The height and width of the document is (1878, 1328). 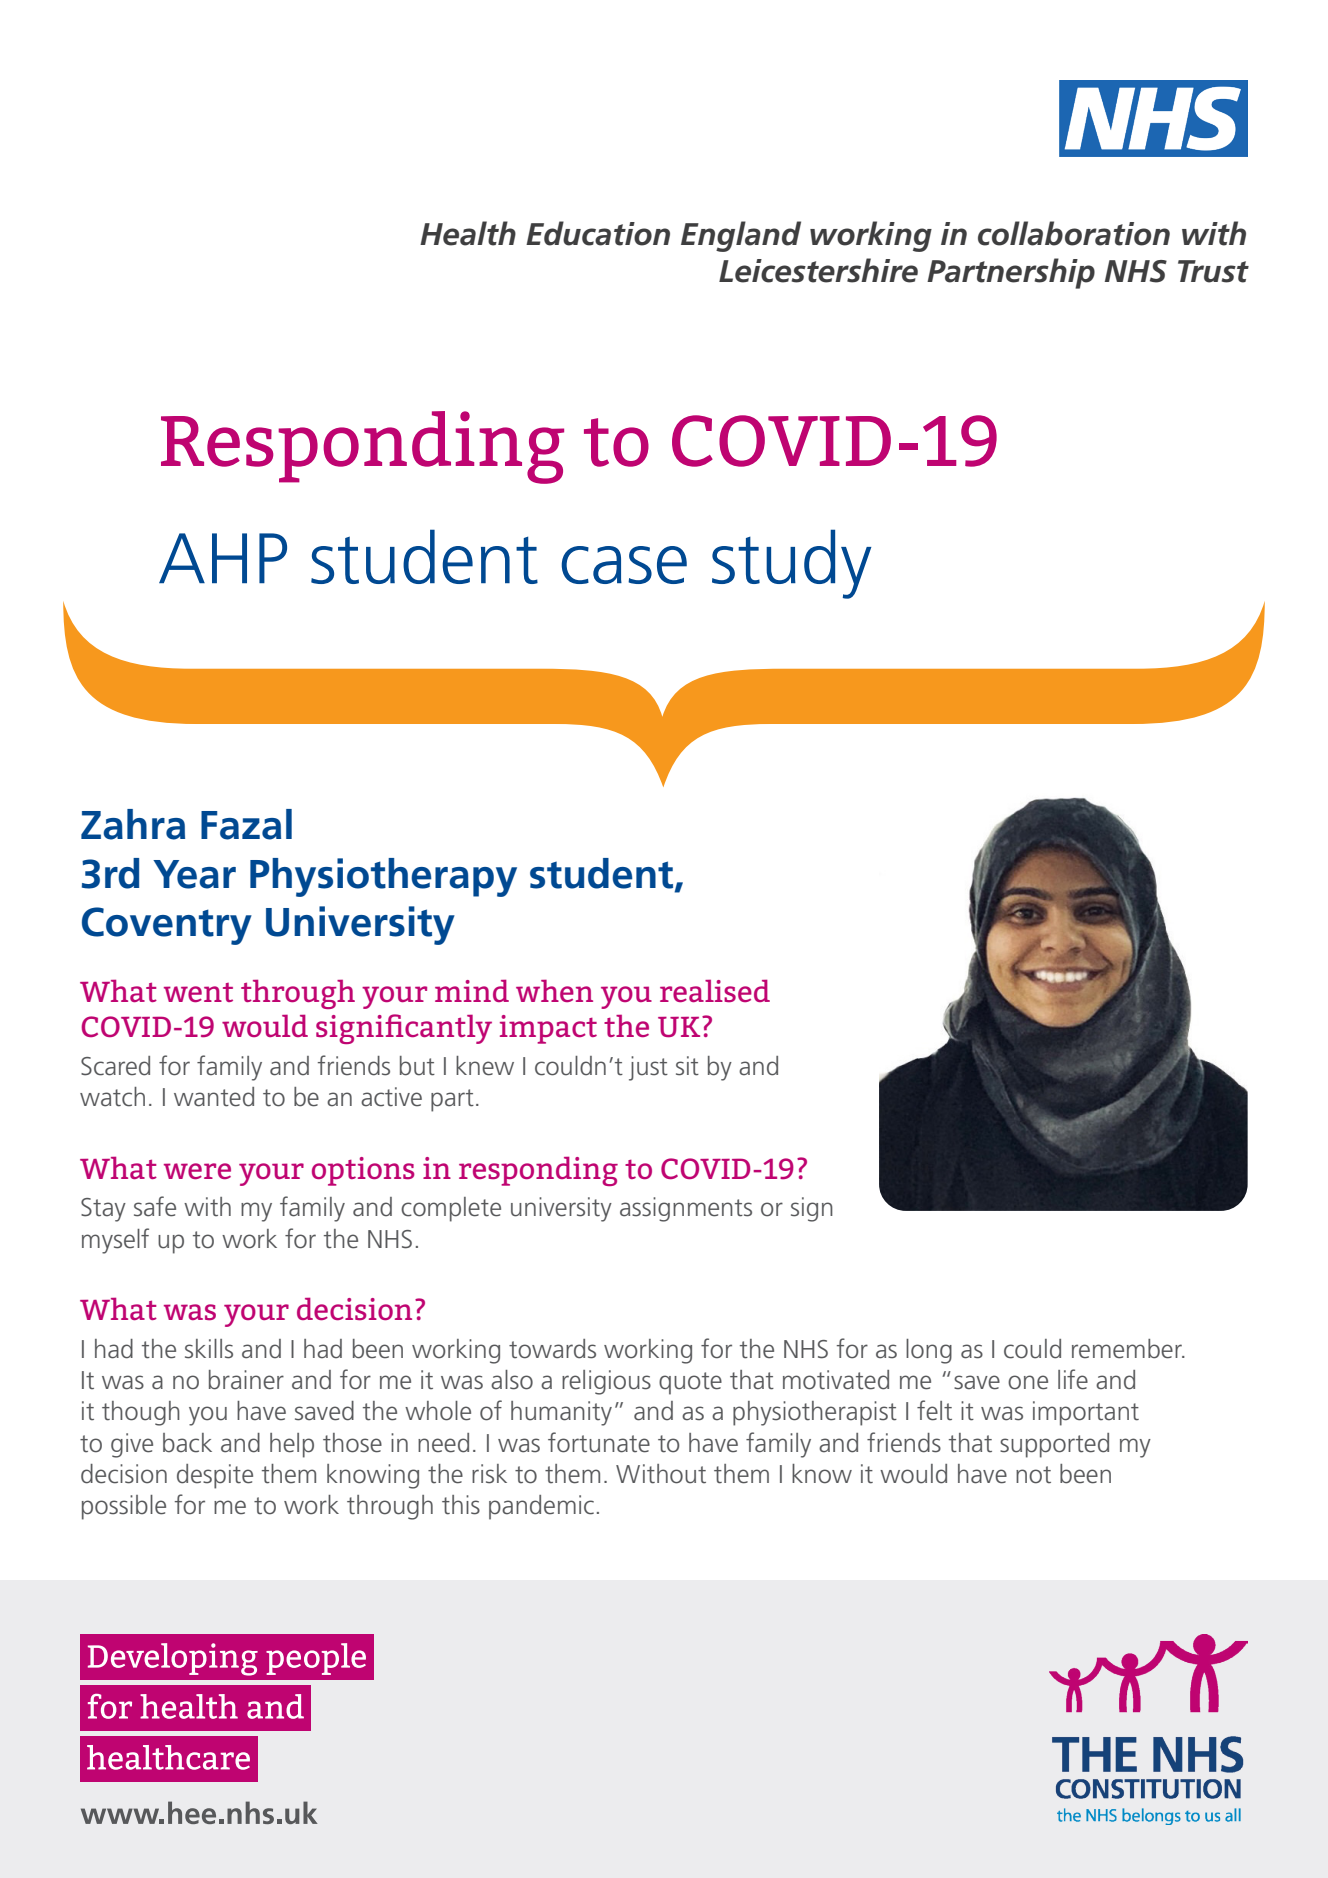 I want to click on collaboration, so click(x=1074, y=233).
